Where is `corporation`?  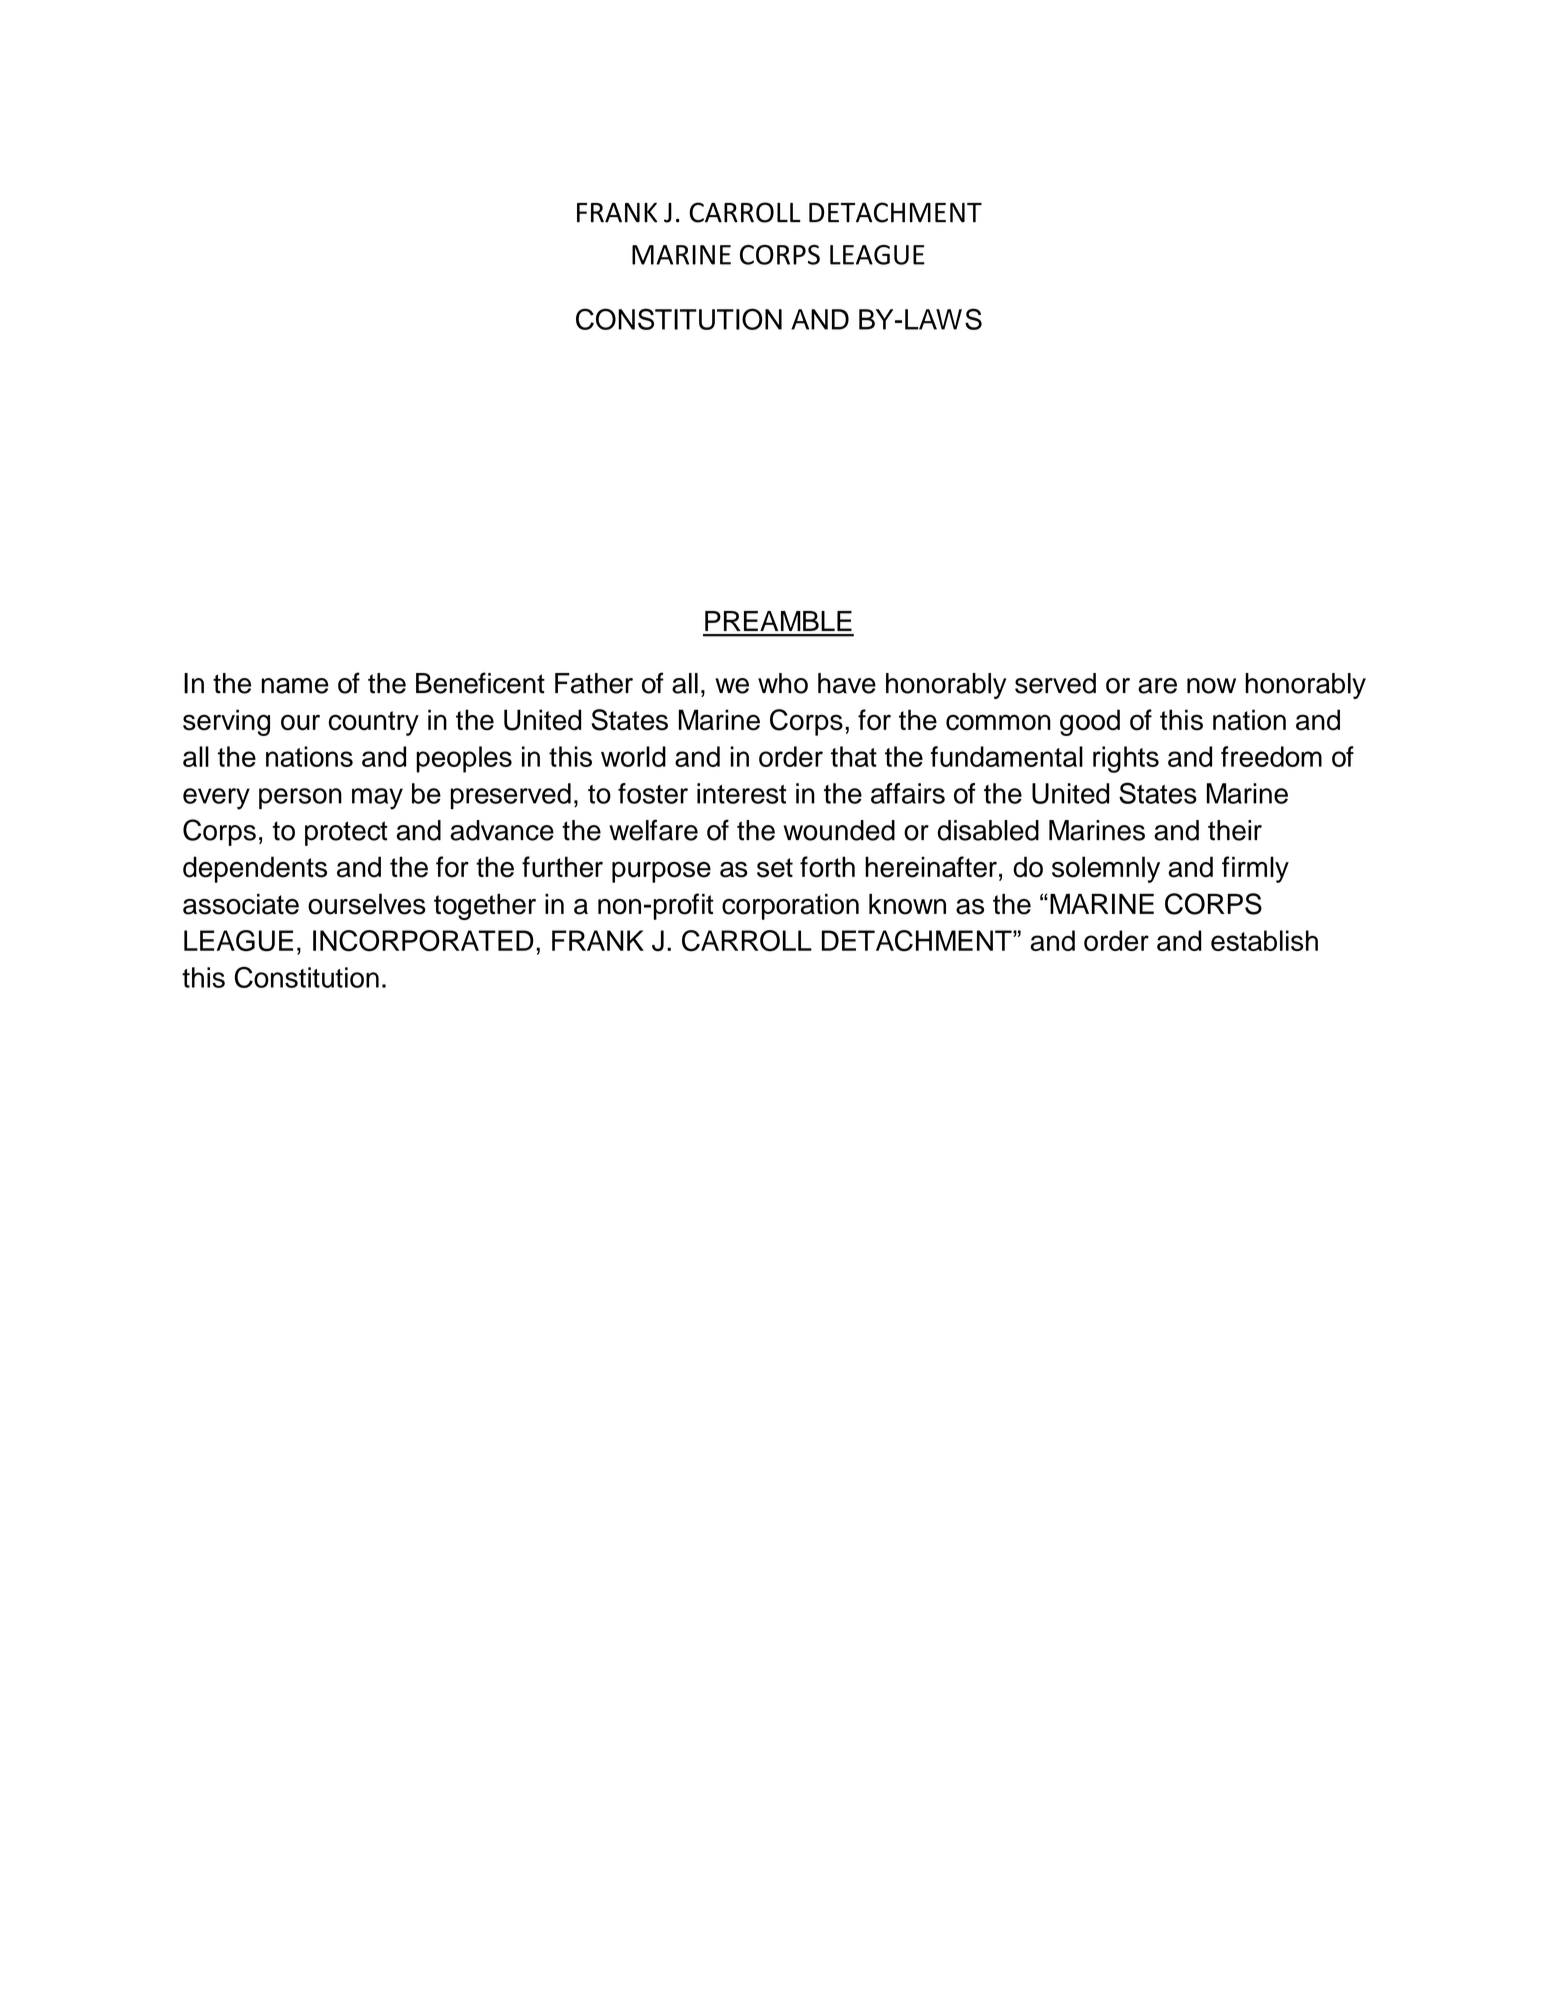 corporation is located at coordinates (790, 907).
